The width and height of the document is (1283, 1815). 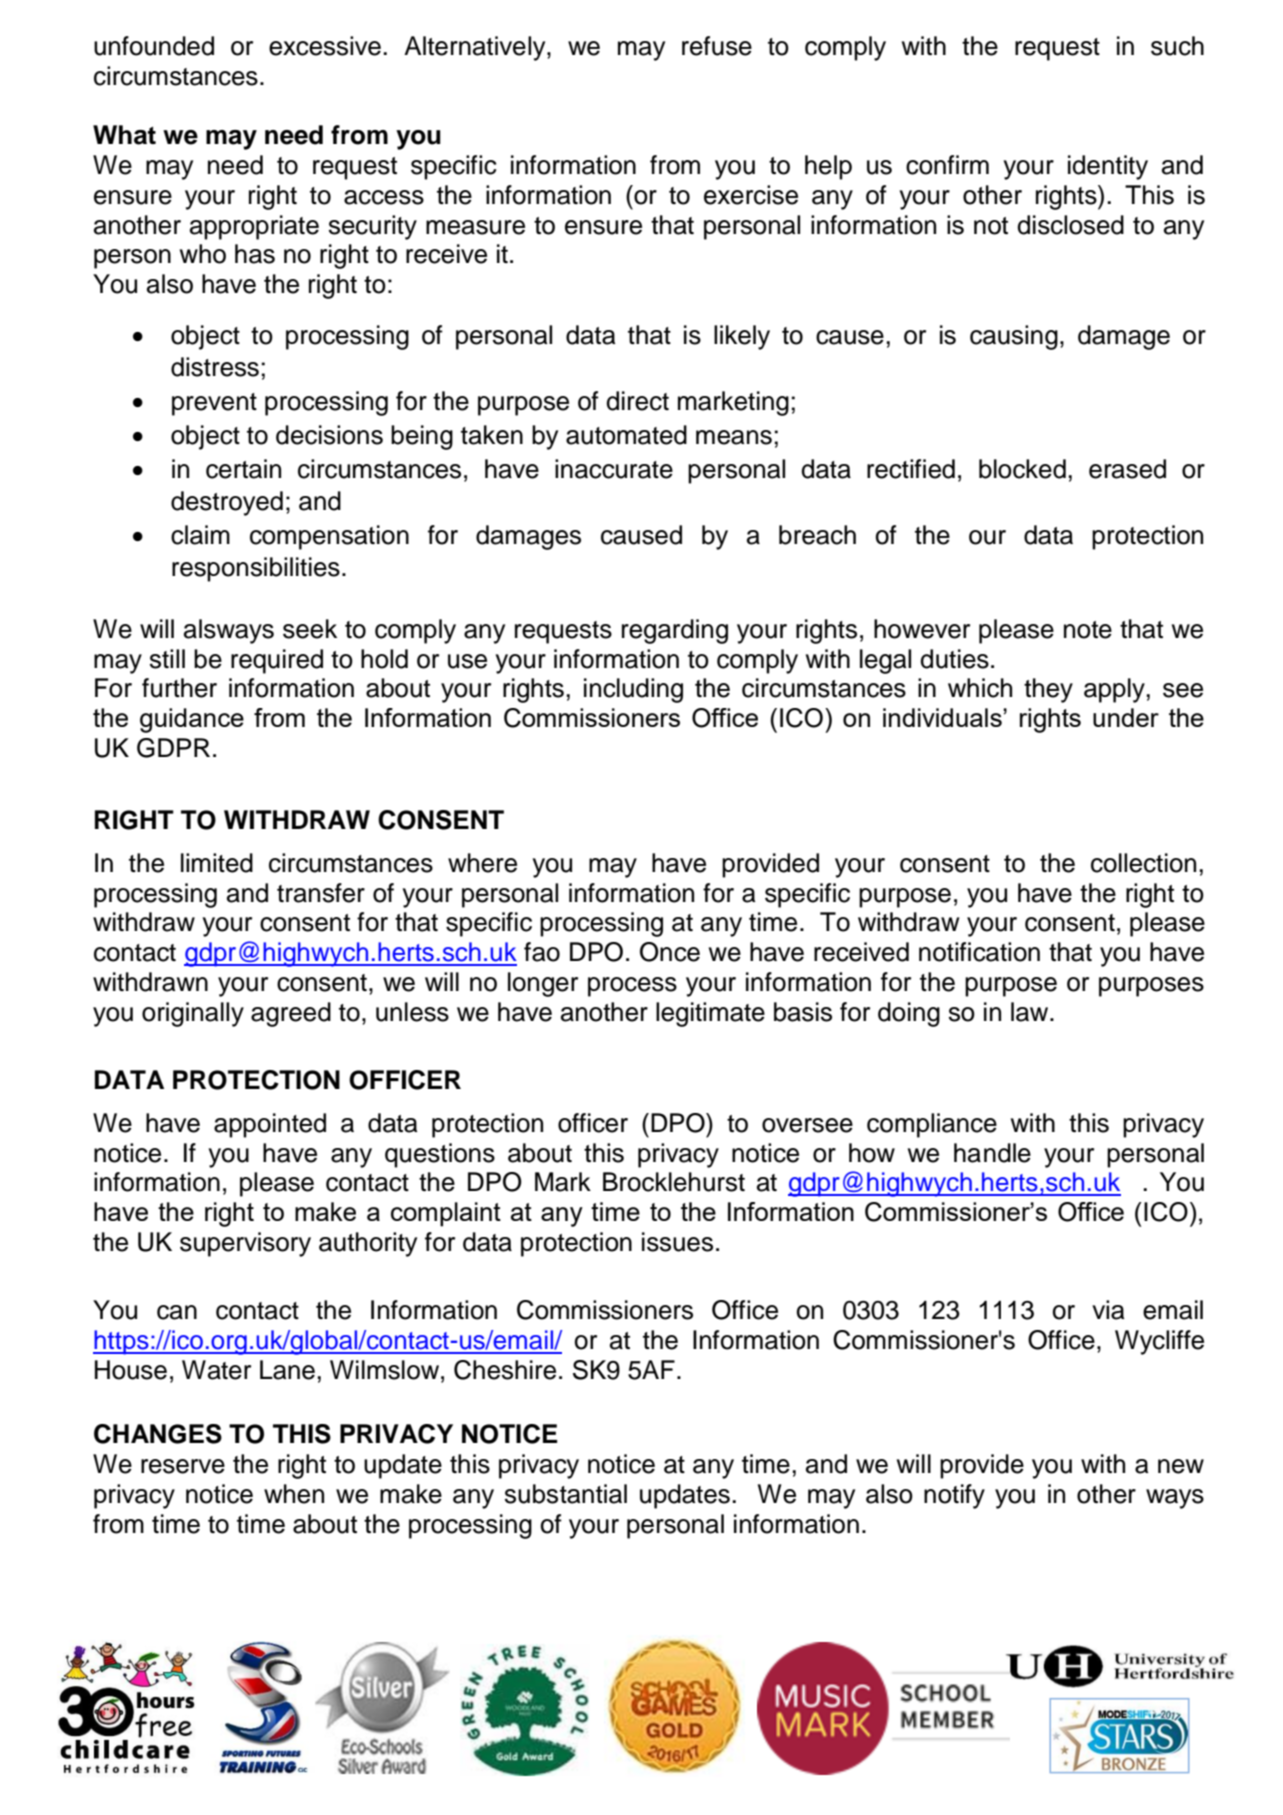 I want to click on legitimate, so click(x=710, y=1014).
